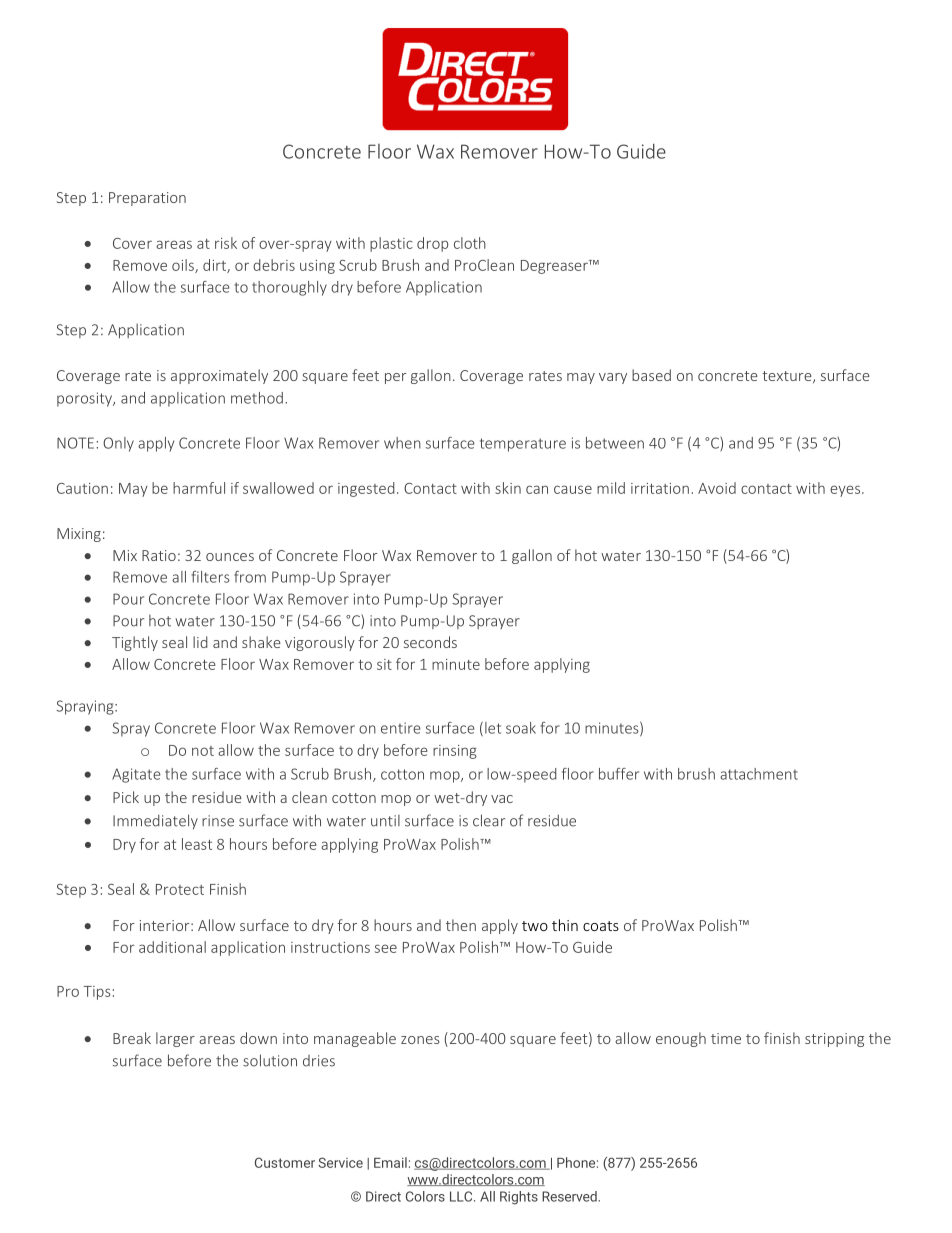 This image has height=1233, width=952. What do you see at coordinates (184, 266) in the image?
I see `oils` at bounding box center [184, 266].
